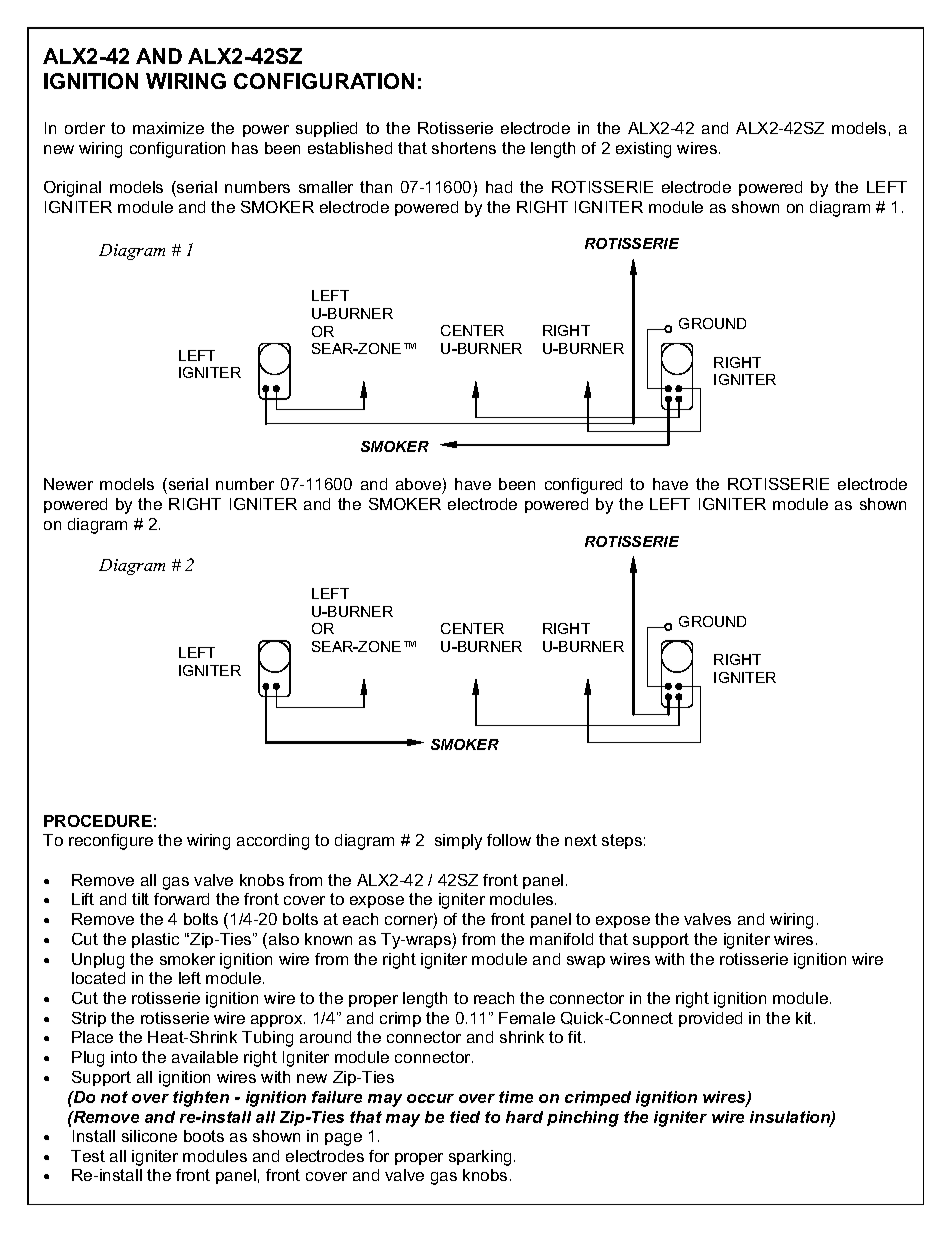 The height and width of the image is (1233, 952). I want to click on shortens, so click(464, 148).
